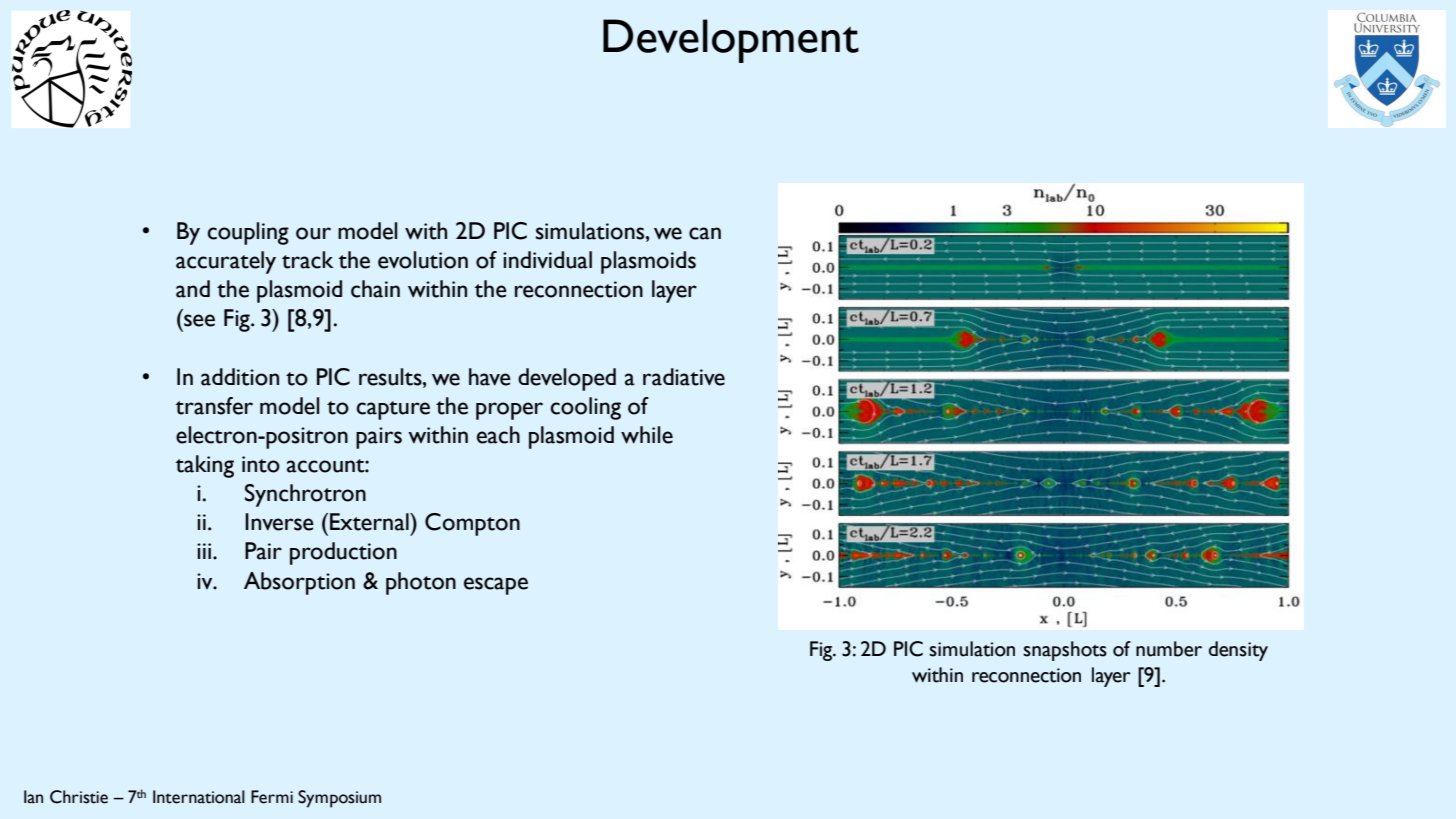  What do you see at coordinates (547, 260) in the screenshot?
I see `individual` at bounding box center [547, 260].
